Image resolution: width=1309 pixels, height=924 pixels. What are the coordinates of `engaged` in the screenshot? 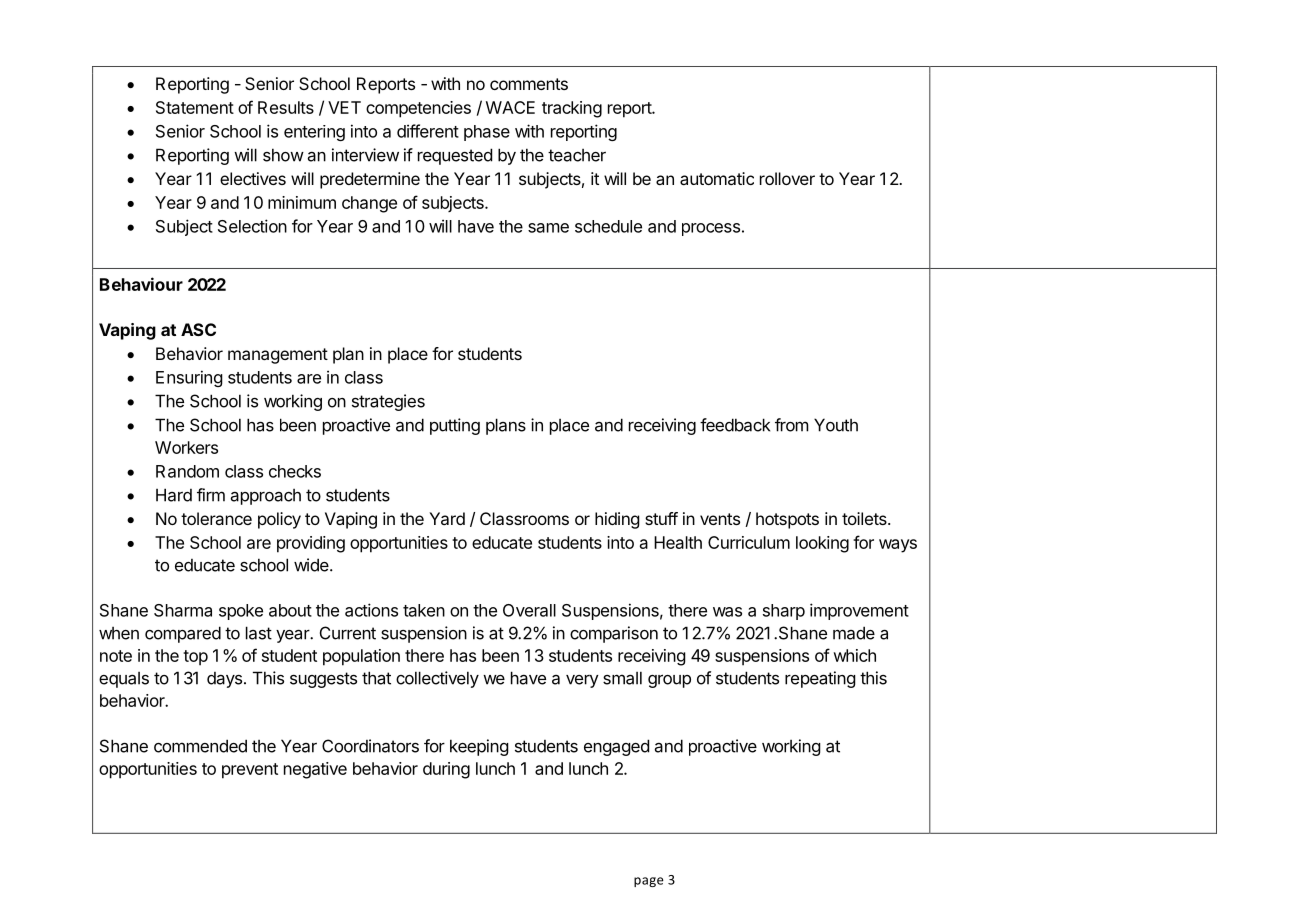 It's located at (616, 747).
